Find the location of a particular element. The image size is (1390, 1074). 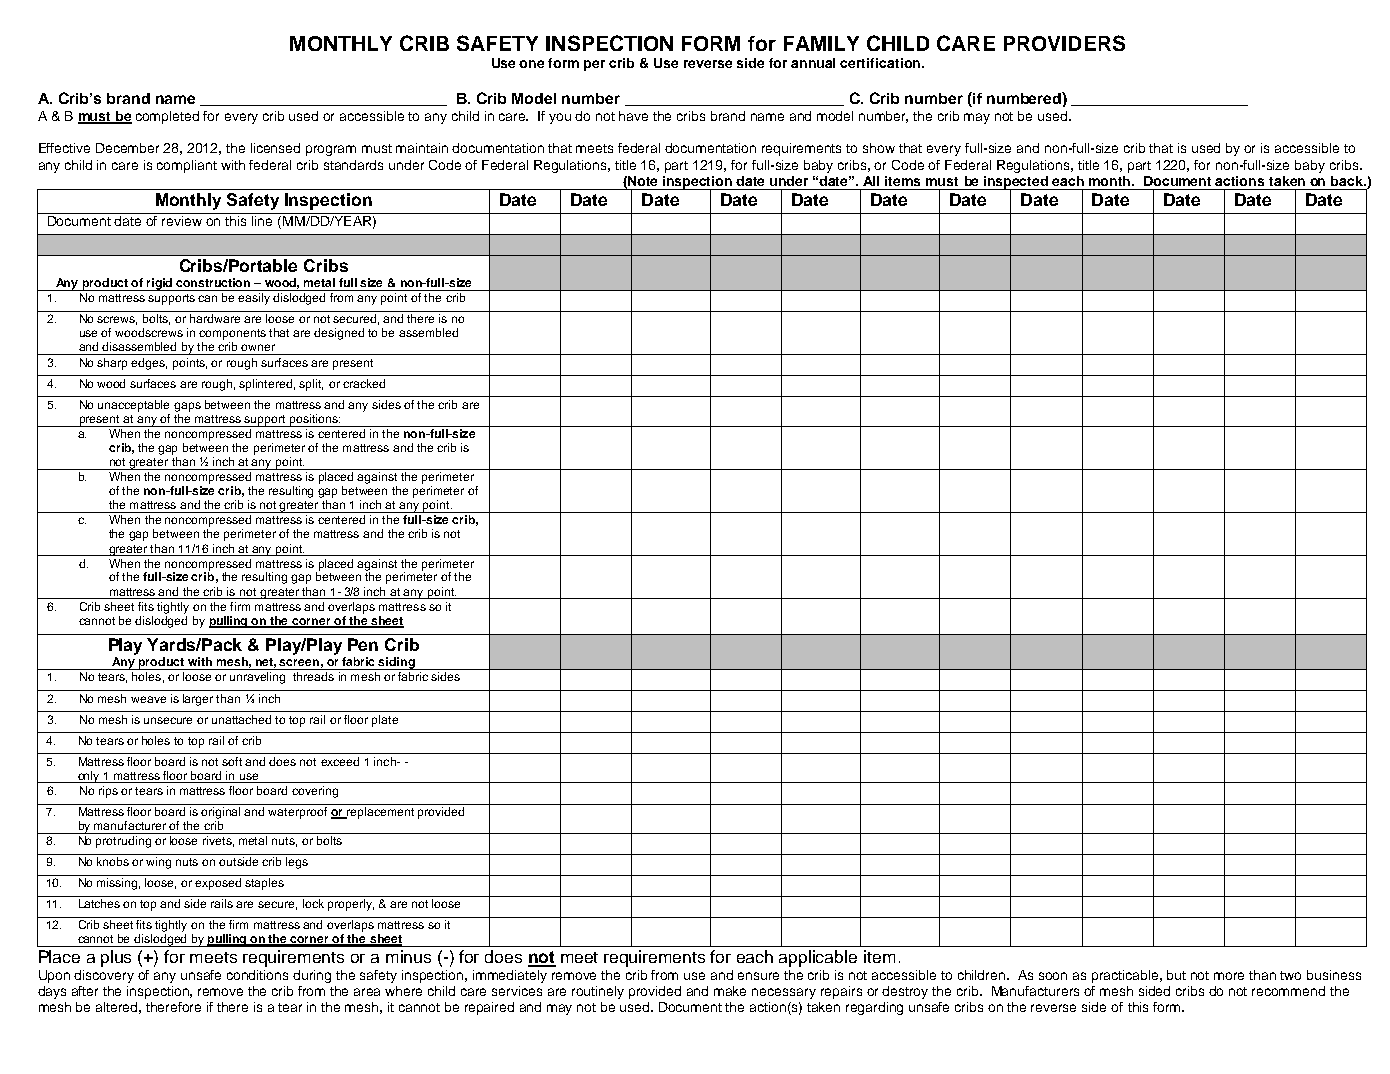

construction is located at coordinates (213, 282).
